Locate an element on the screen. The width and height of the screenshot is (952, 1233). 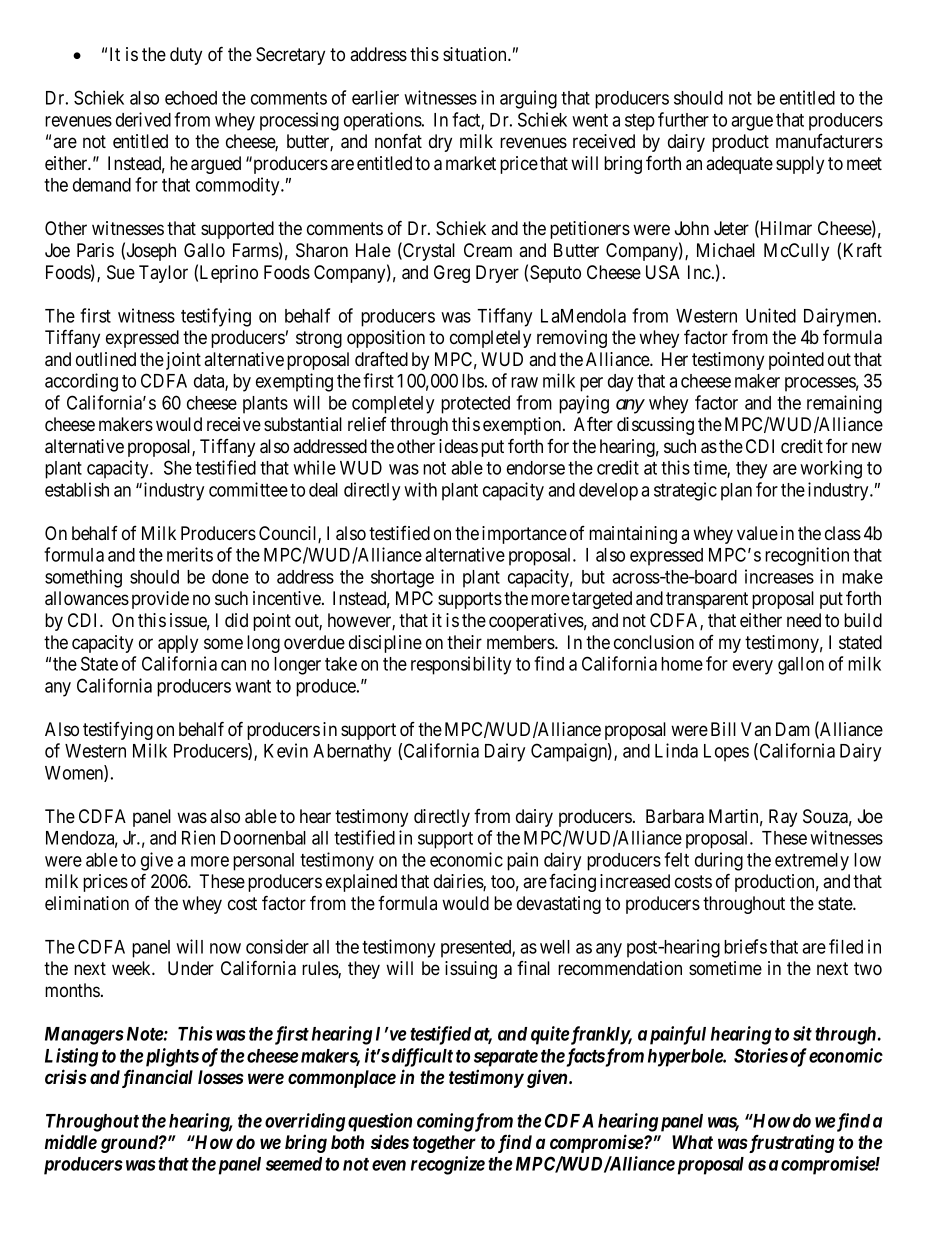
Rien is located at coordinates (198, 837).
